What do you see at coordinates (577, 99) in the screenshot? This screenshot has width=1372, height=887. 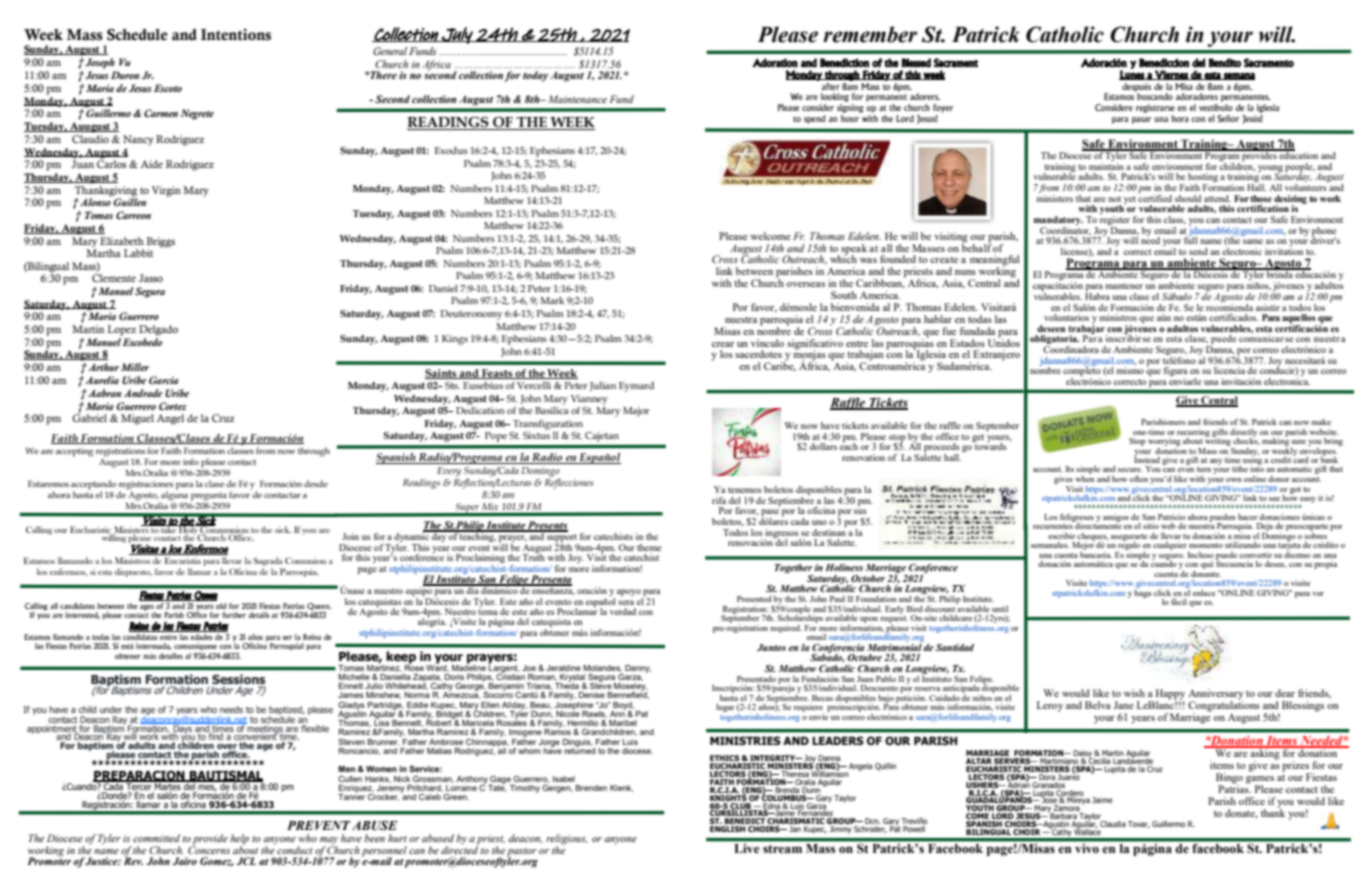 I see `Maintenance` at bounding box center [577, 99].
